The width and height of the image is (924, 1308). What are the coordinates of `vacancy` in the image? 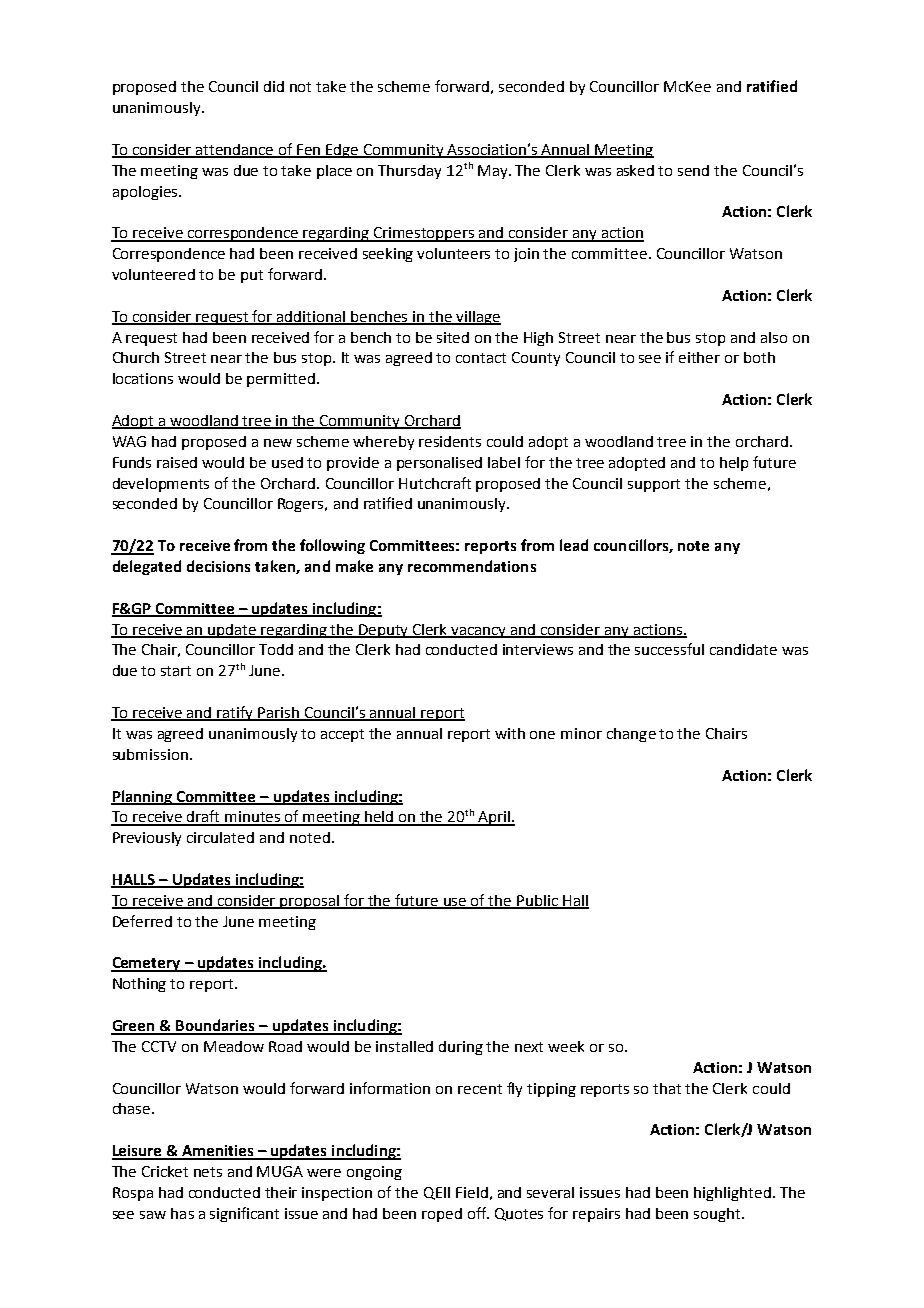 It's located at (479, 632).
